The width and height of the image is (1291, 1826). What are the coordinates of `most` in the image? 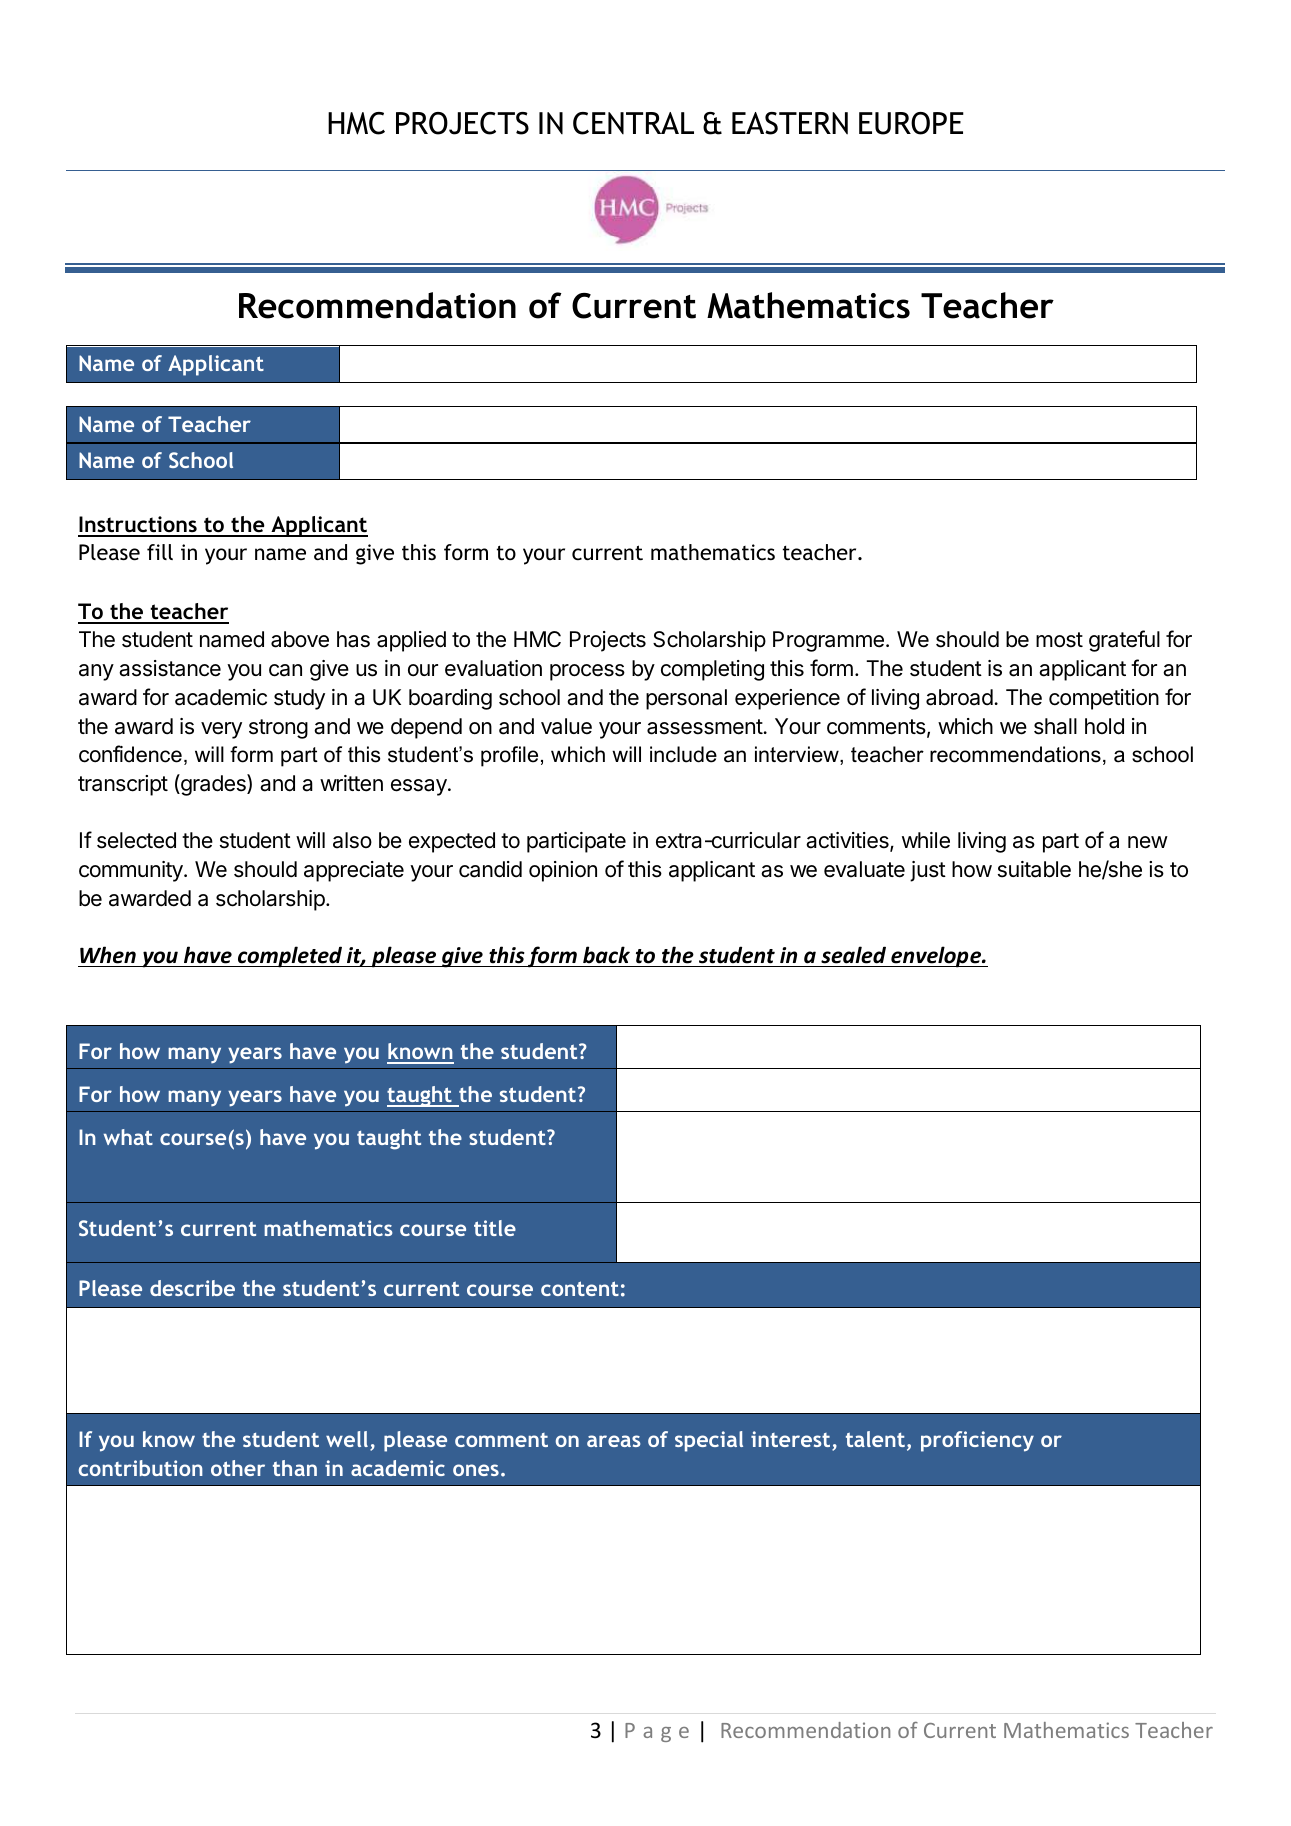 It's located at (1059, 640).
